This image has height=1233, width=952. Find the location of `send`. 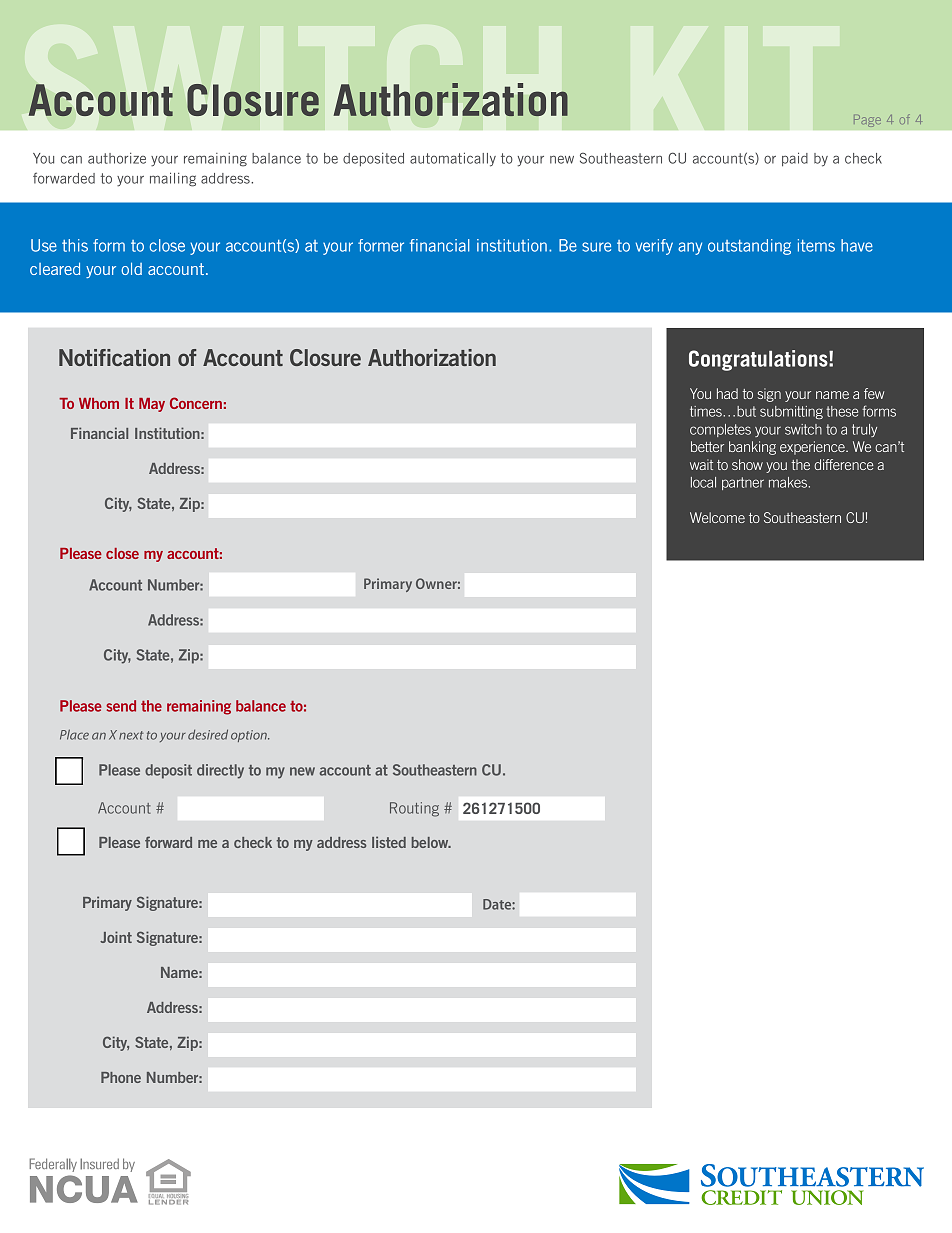

send is located at coordinates (121, 706).
